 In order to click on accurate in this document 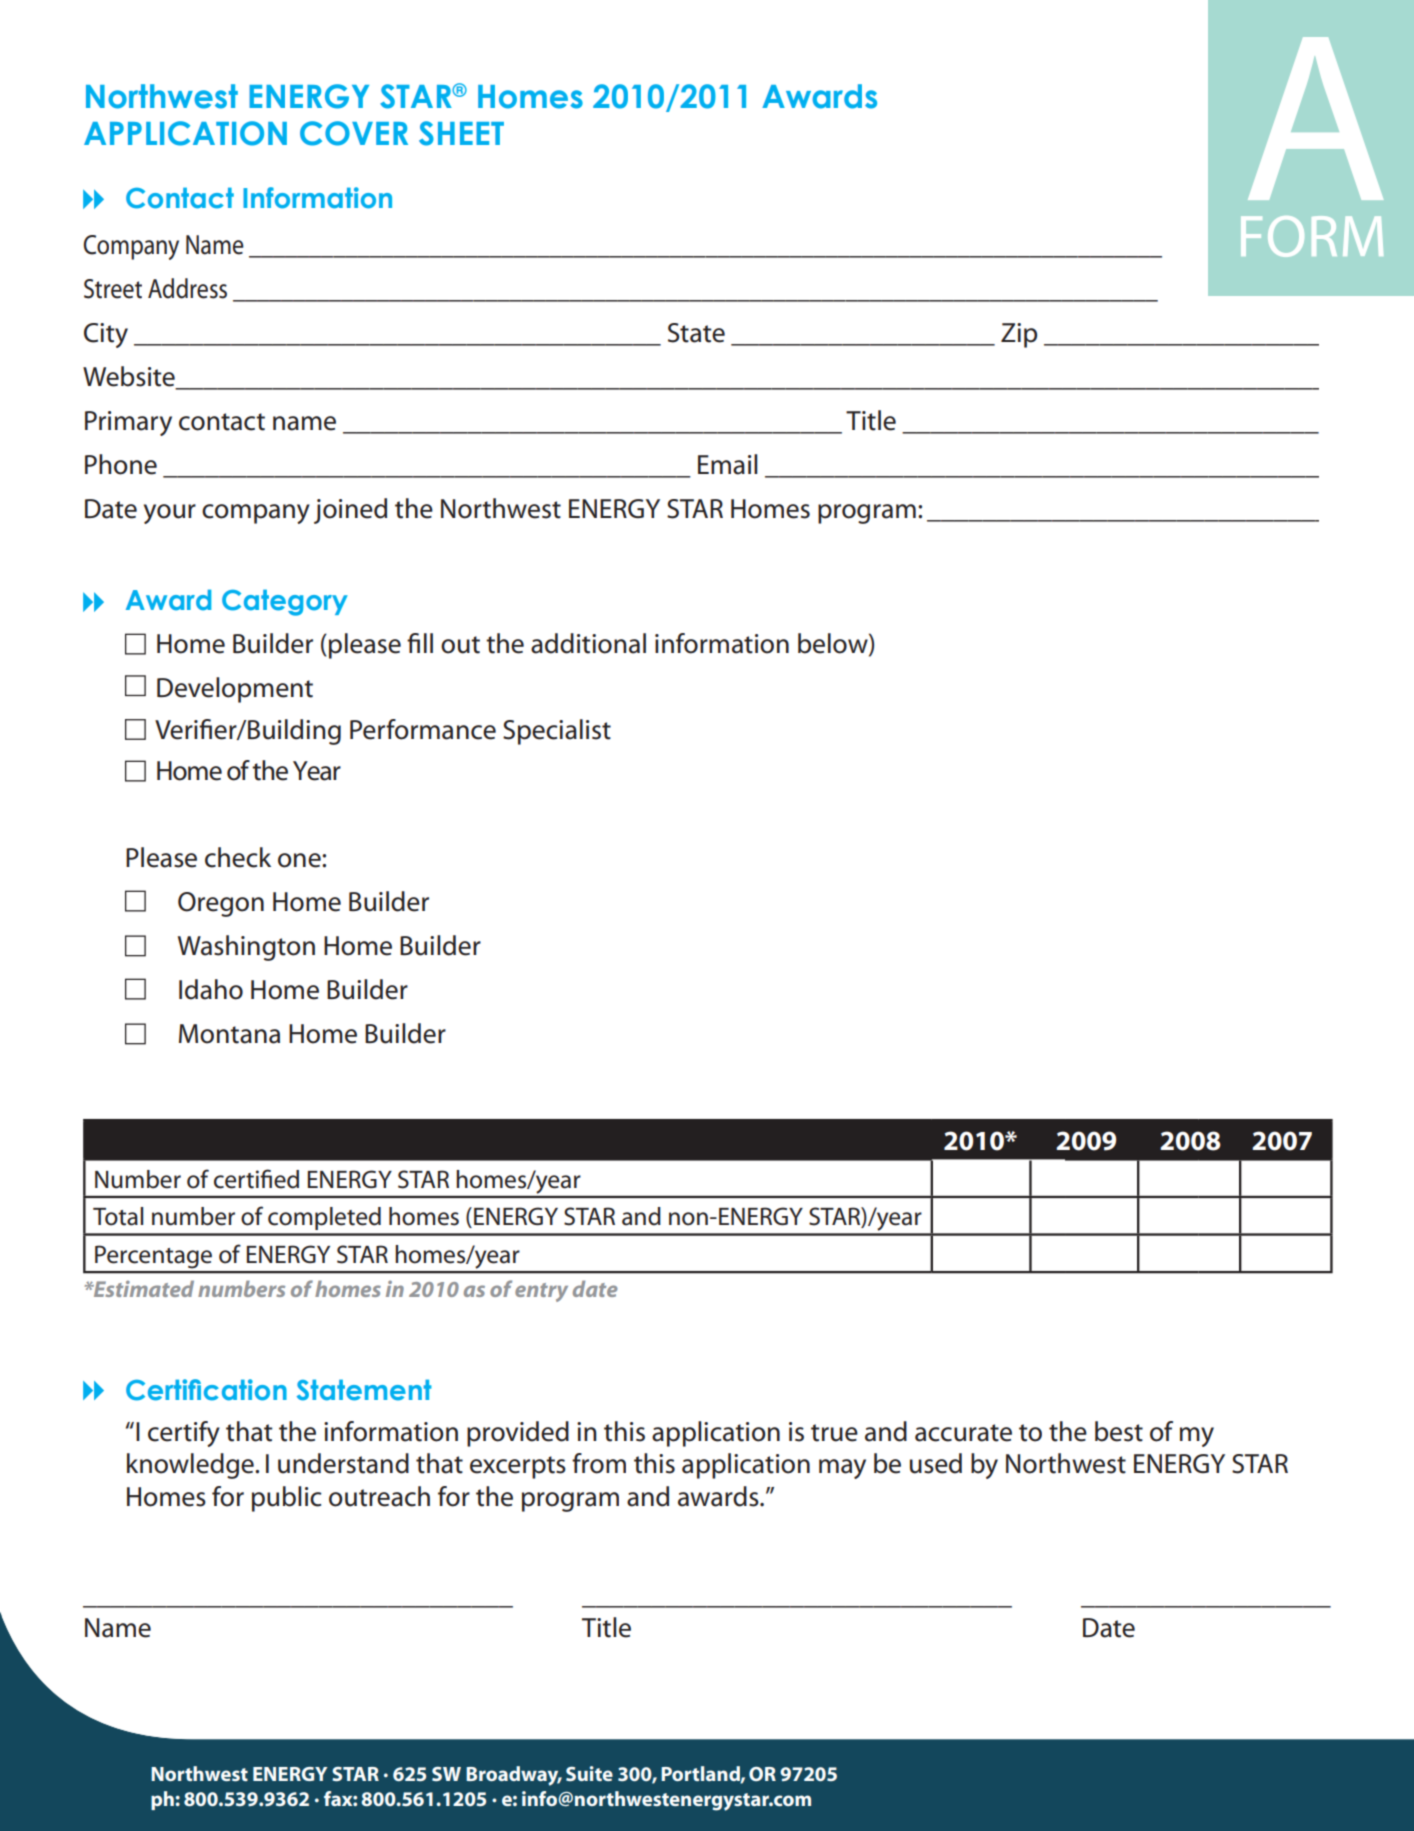, I will do `click(963, 1433)`.
